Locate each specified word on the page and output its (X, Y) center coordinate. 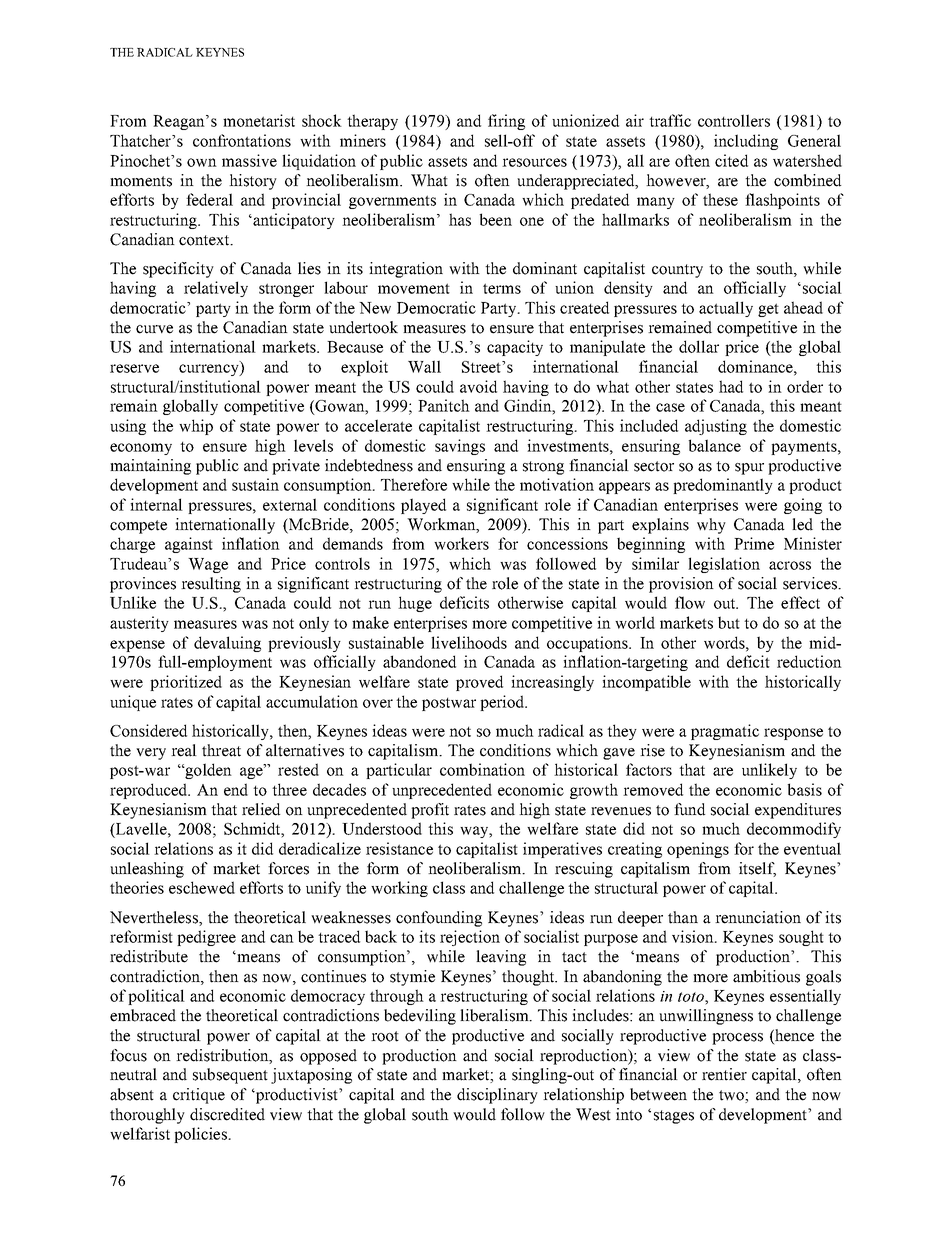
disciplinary (497, 1096)
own (202, 162)
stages (674, 1117)
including (746, 142)
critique (199, 1096)
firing (506, 122)
